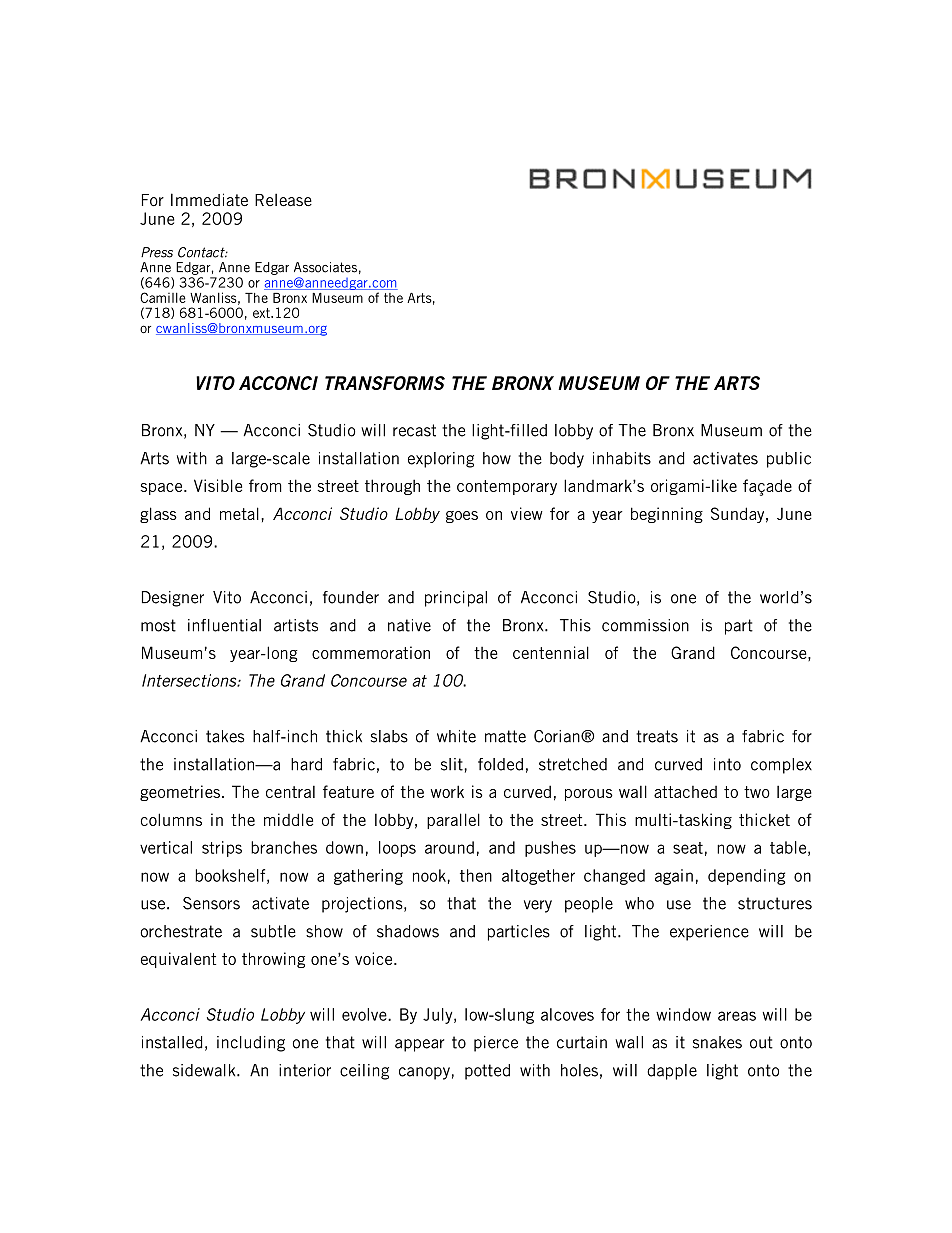 The width and height of the screenshot is (952, 1233). What do you see at coordinates (453, 764) in the screenshot?
I see `slit` at bounding box center [453, 764].
